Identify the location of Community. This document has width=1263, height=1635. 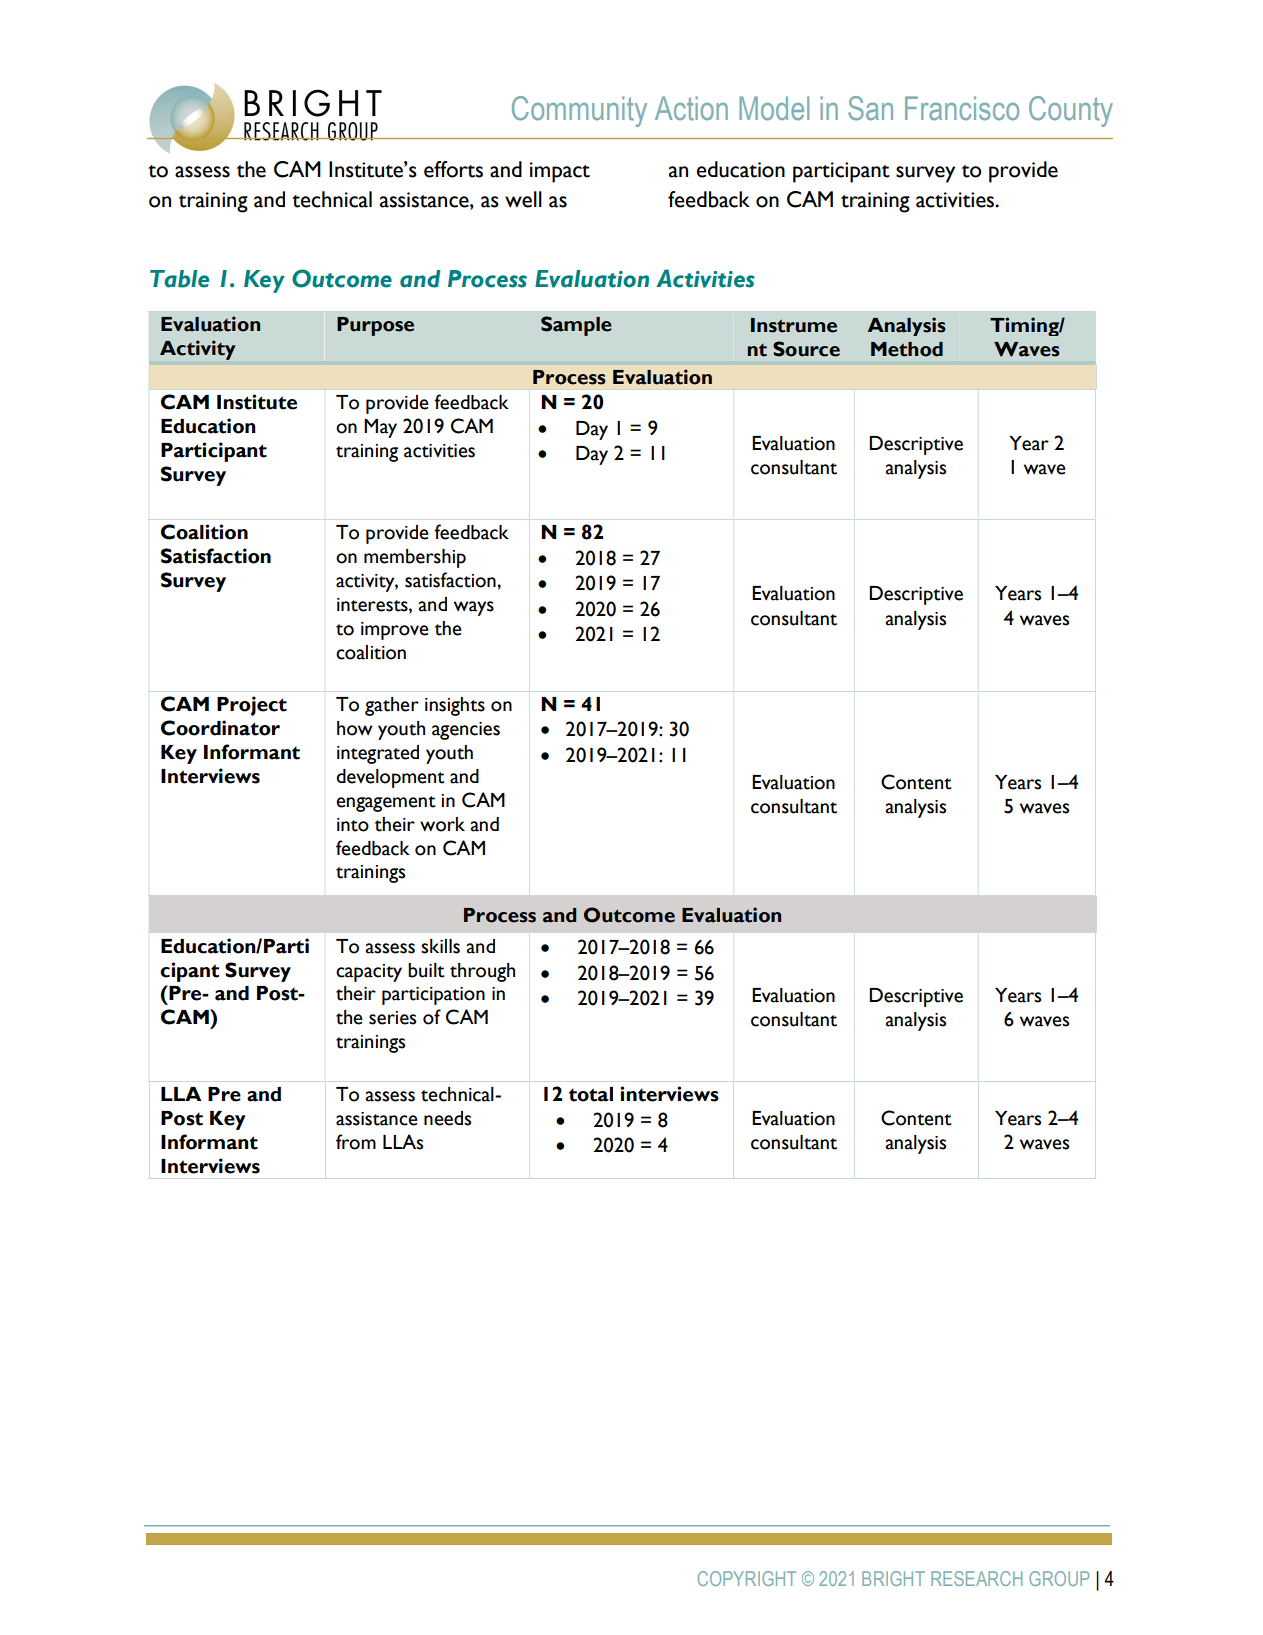
(579, 111).
